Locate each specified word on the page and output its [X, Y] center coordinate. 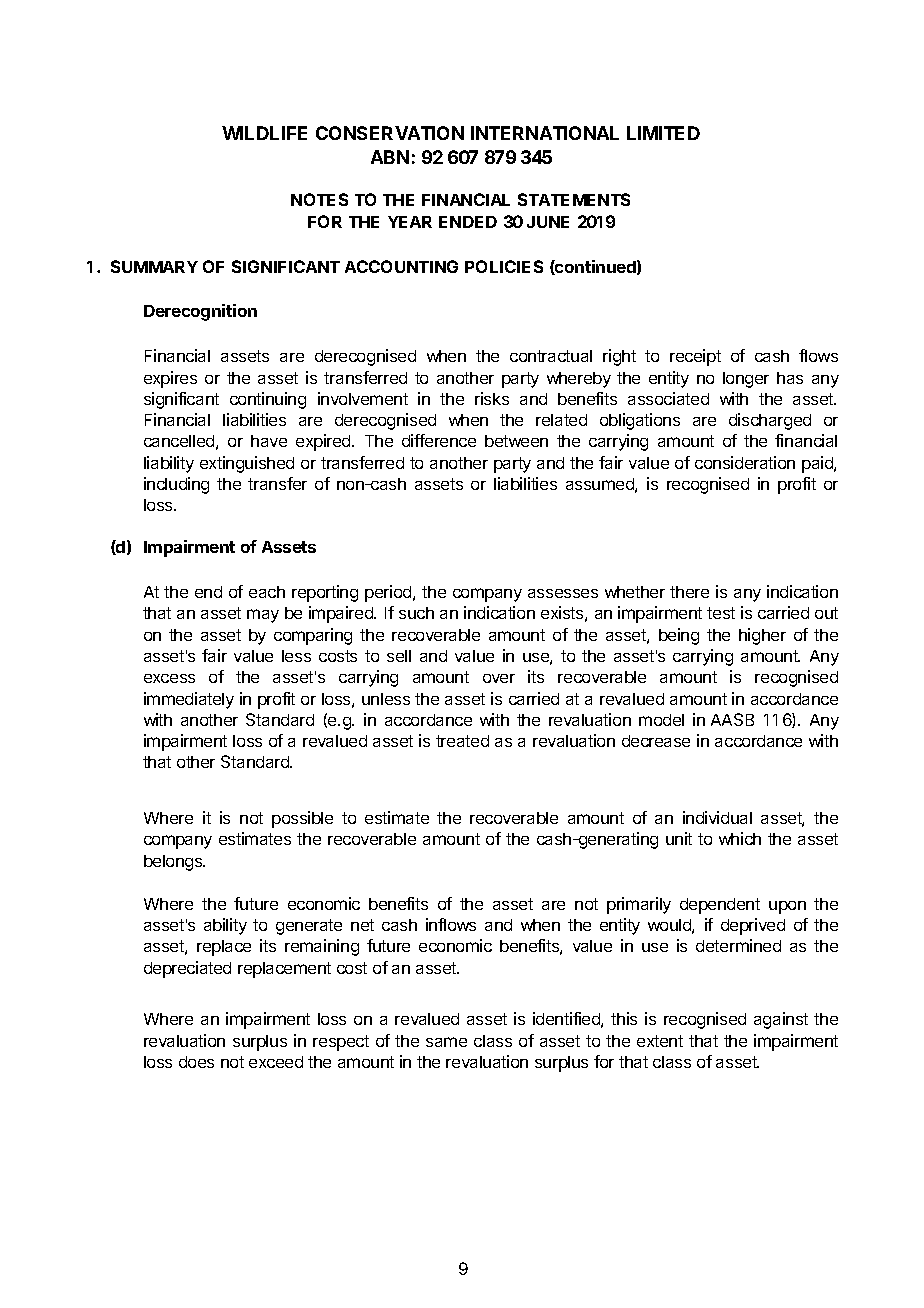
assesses [563, 593]
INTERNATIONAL [545, 133]
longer [746, 380]
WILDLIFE [264, 133]
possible [302, 819]
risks [492, 398]
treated [462, 741]
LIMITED [663, 133]
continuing [268, 400]
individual [717, 817]
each [267, 592]
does [196, 1062]
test [721, 613]
